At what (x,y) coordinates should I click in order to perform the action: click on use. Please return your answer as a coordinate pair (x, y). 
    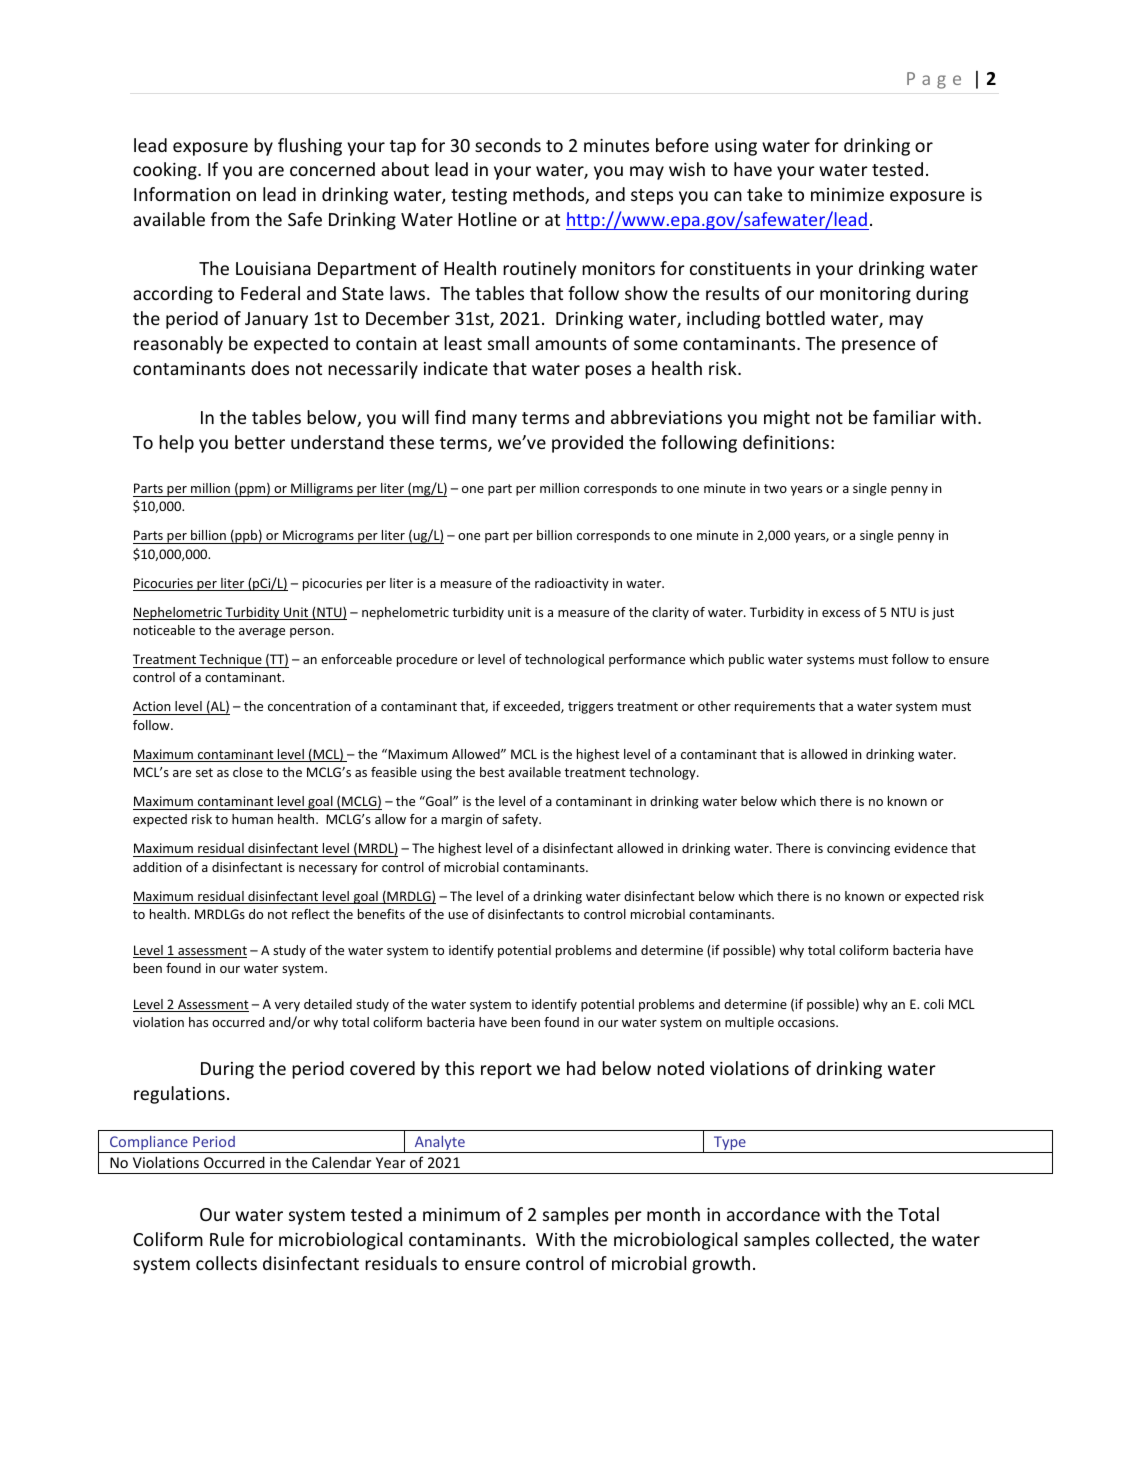
    Looking at the image, I should click on (458, 915).
